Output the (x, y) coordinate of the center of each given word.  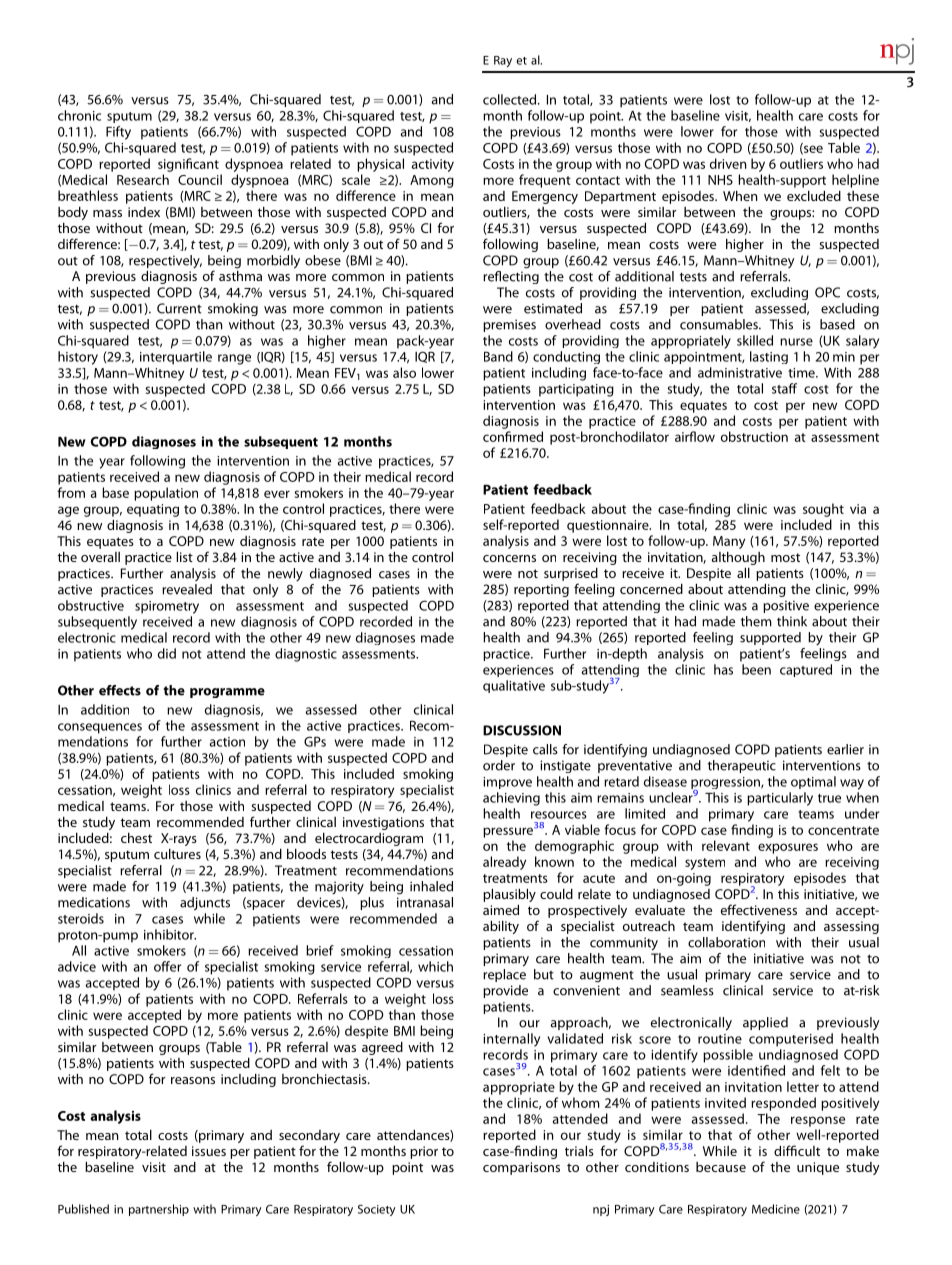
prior (424, 1152)
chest (136, 838)
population (166, 494)
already (504, 863)
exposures (788, 848)
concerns (509, 558)
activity (433, 165)
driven (728, 163)
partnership (159, 1210)
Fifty (118, 133)
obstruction (754, 436)
